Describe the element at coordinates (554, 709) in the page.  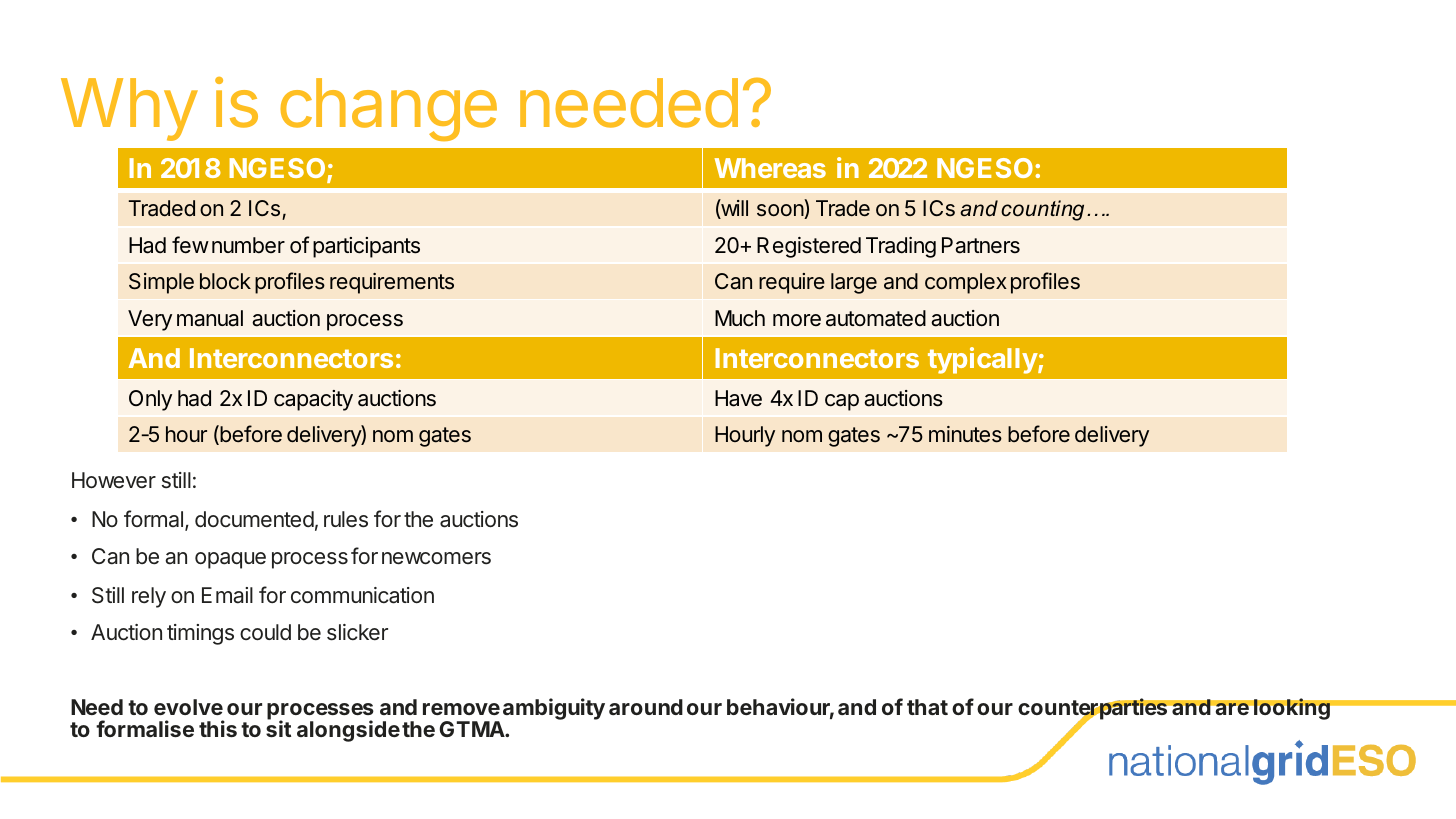
I see `ambiguity` at that location.
